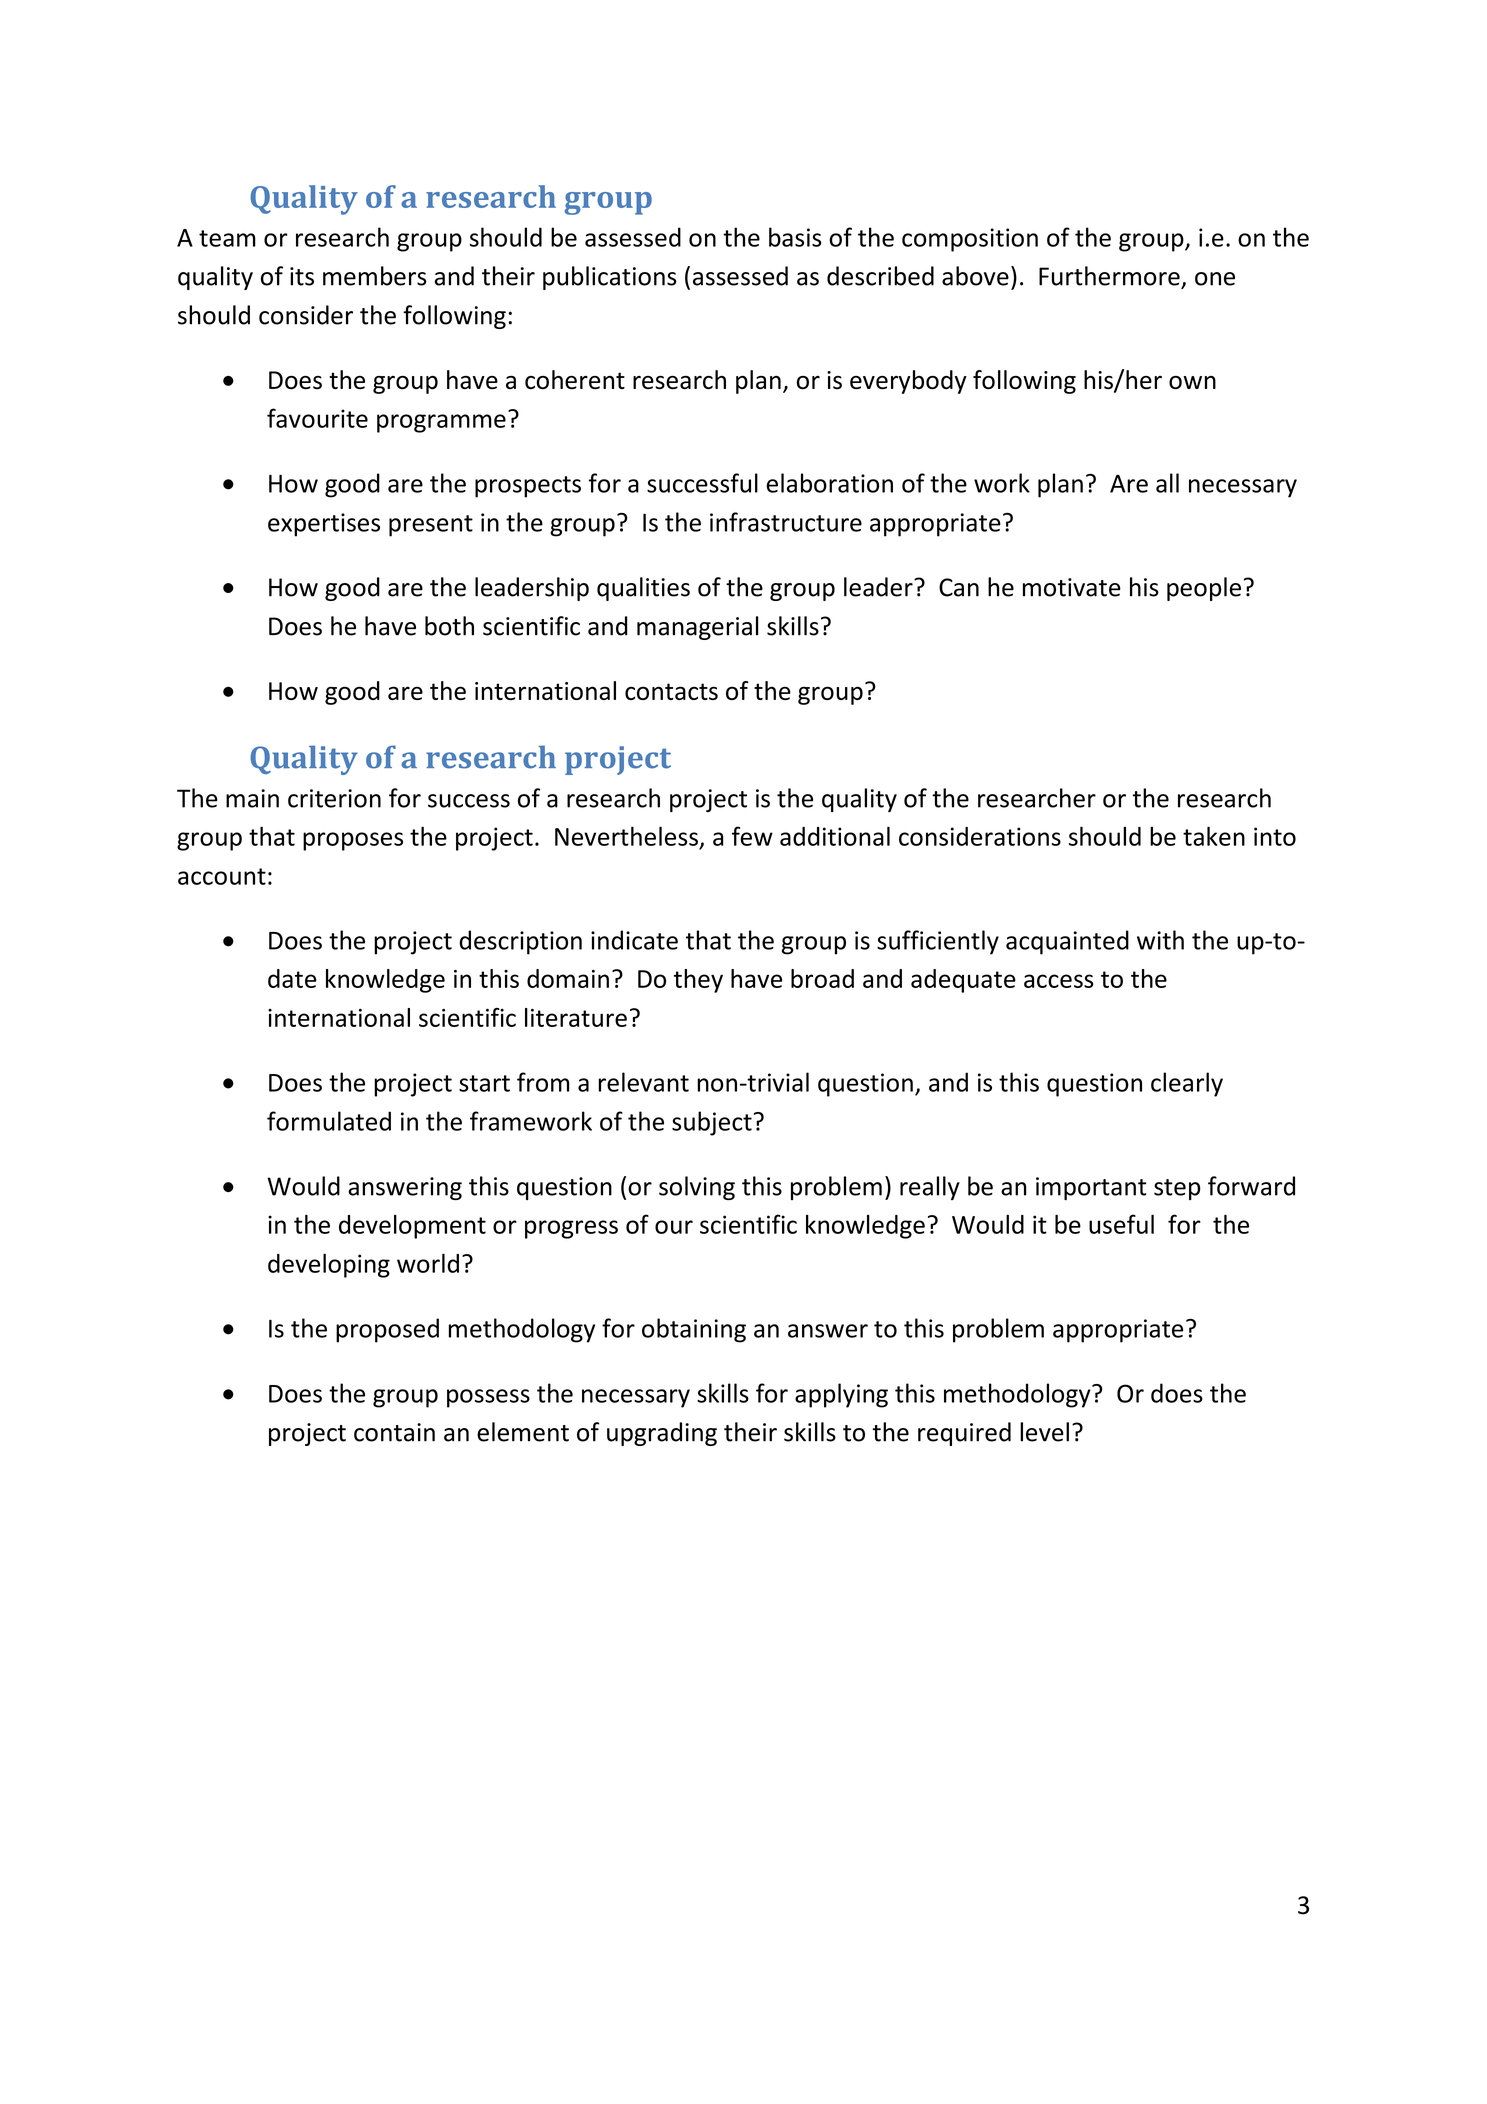 The height and width of the document is (2104, 1487). What do you see at coordinates (353, 841) in the document?
I see `proposes` at bounding box center [353, 841].
